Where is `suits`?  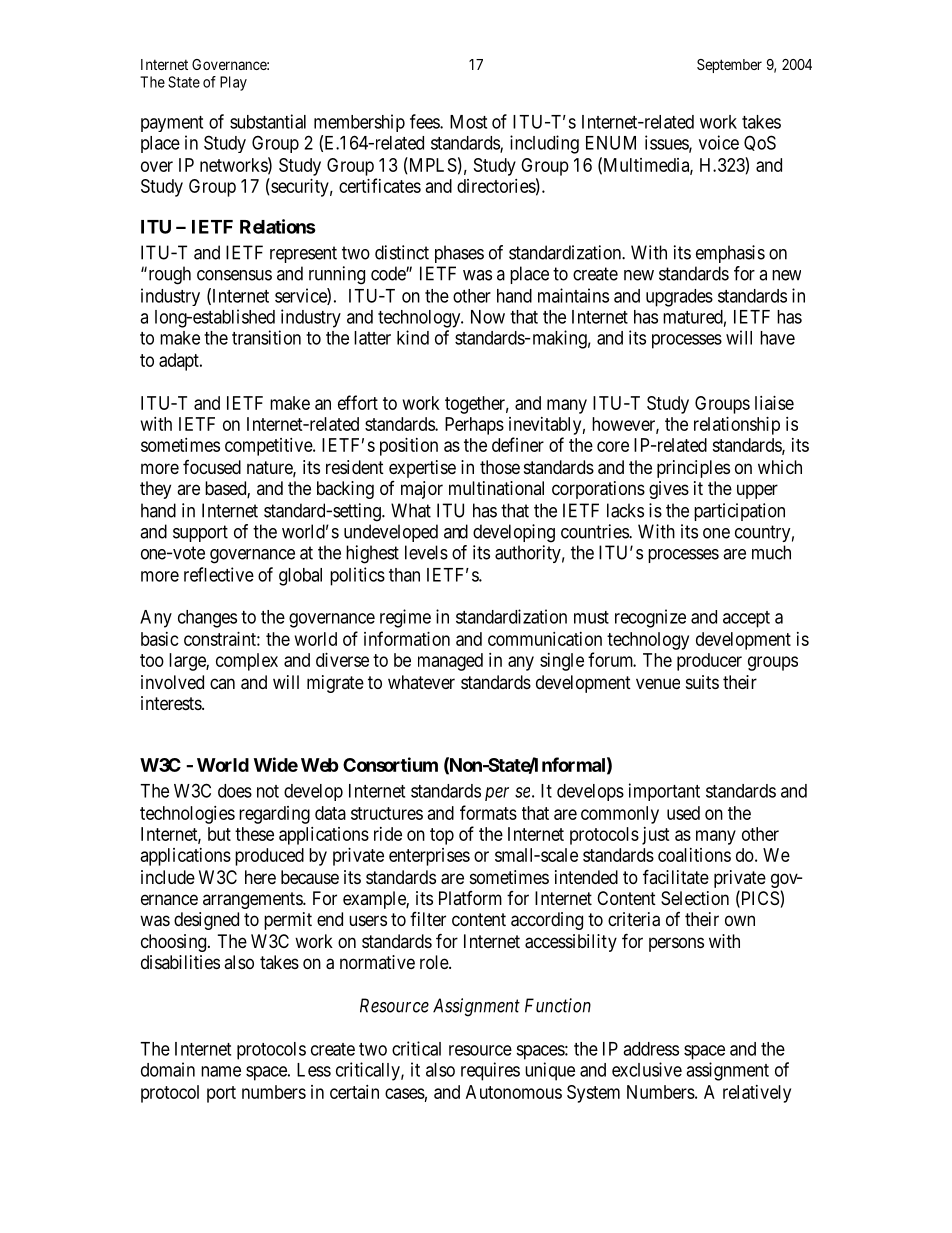 suits is located at coordinates (702, 682).
